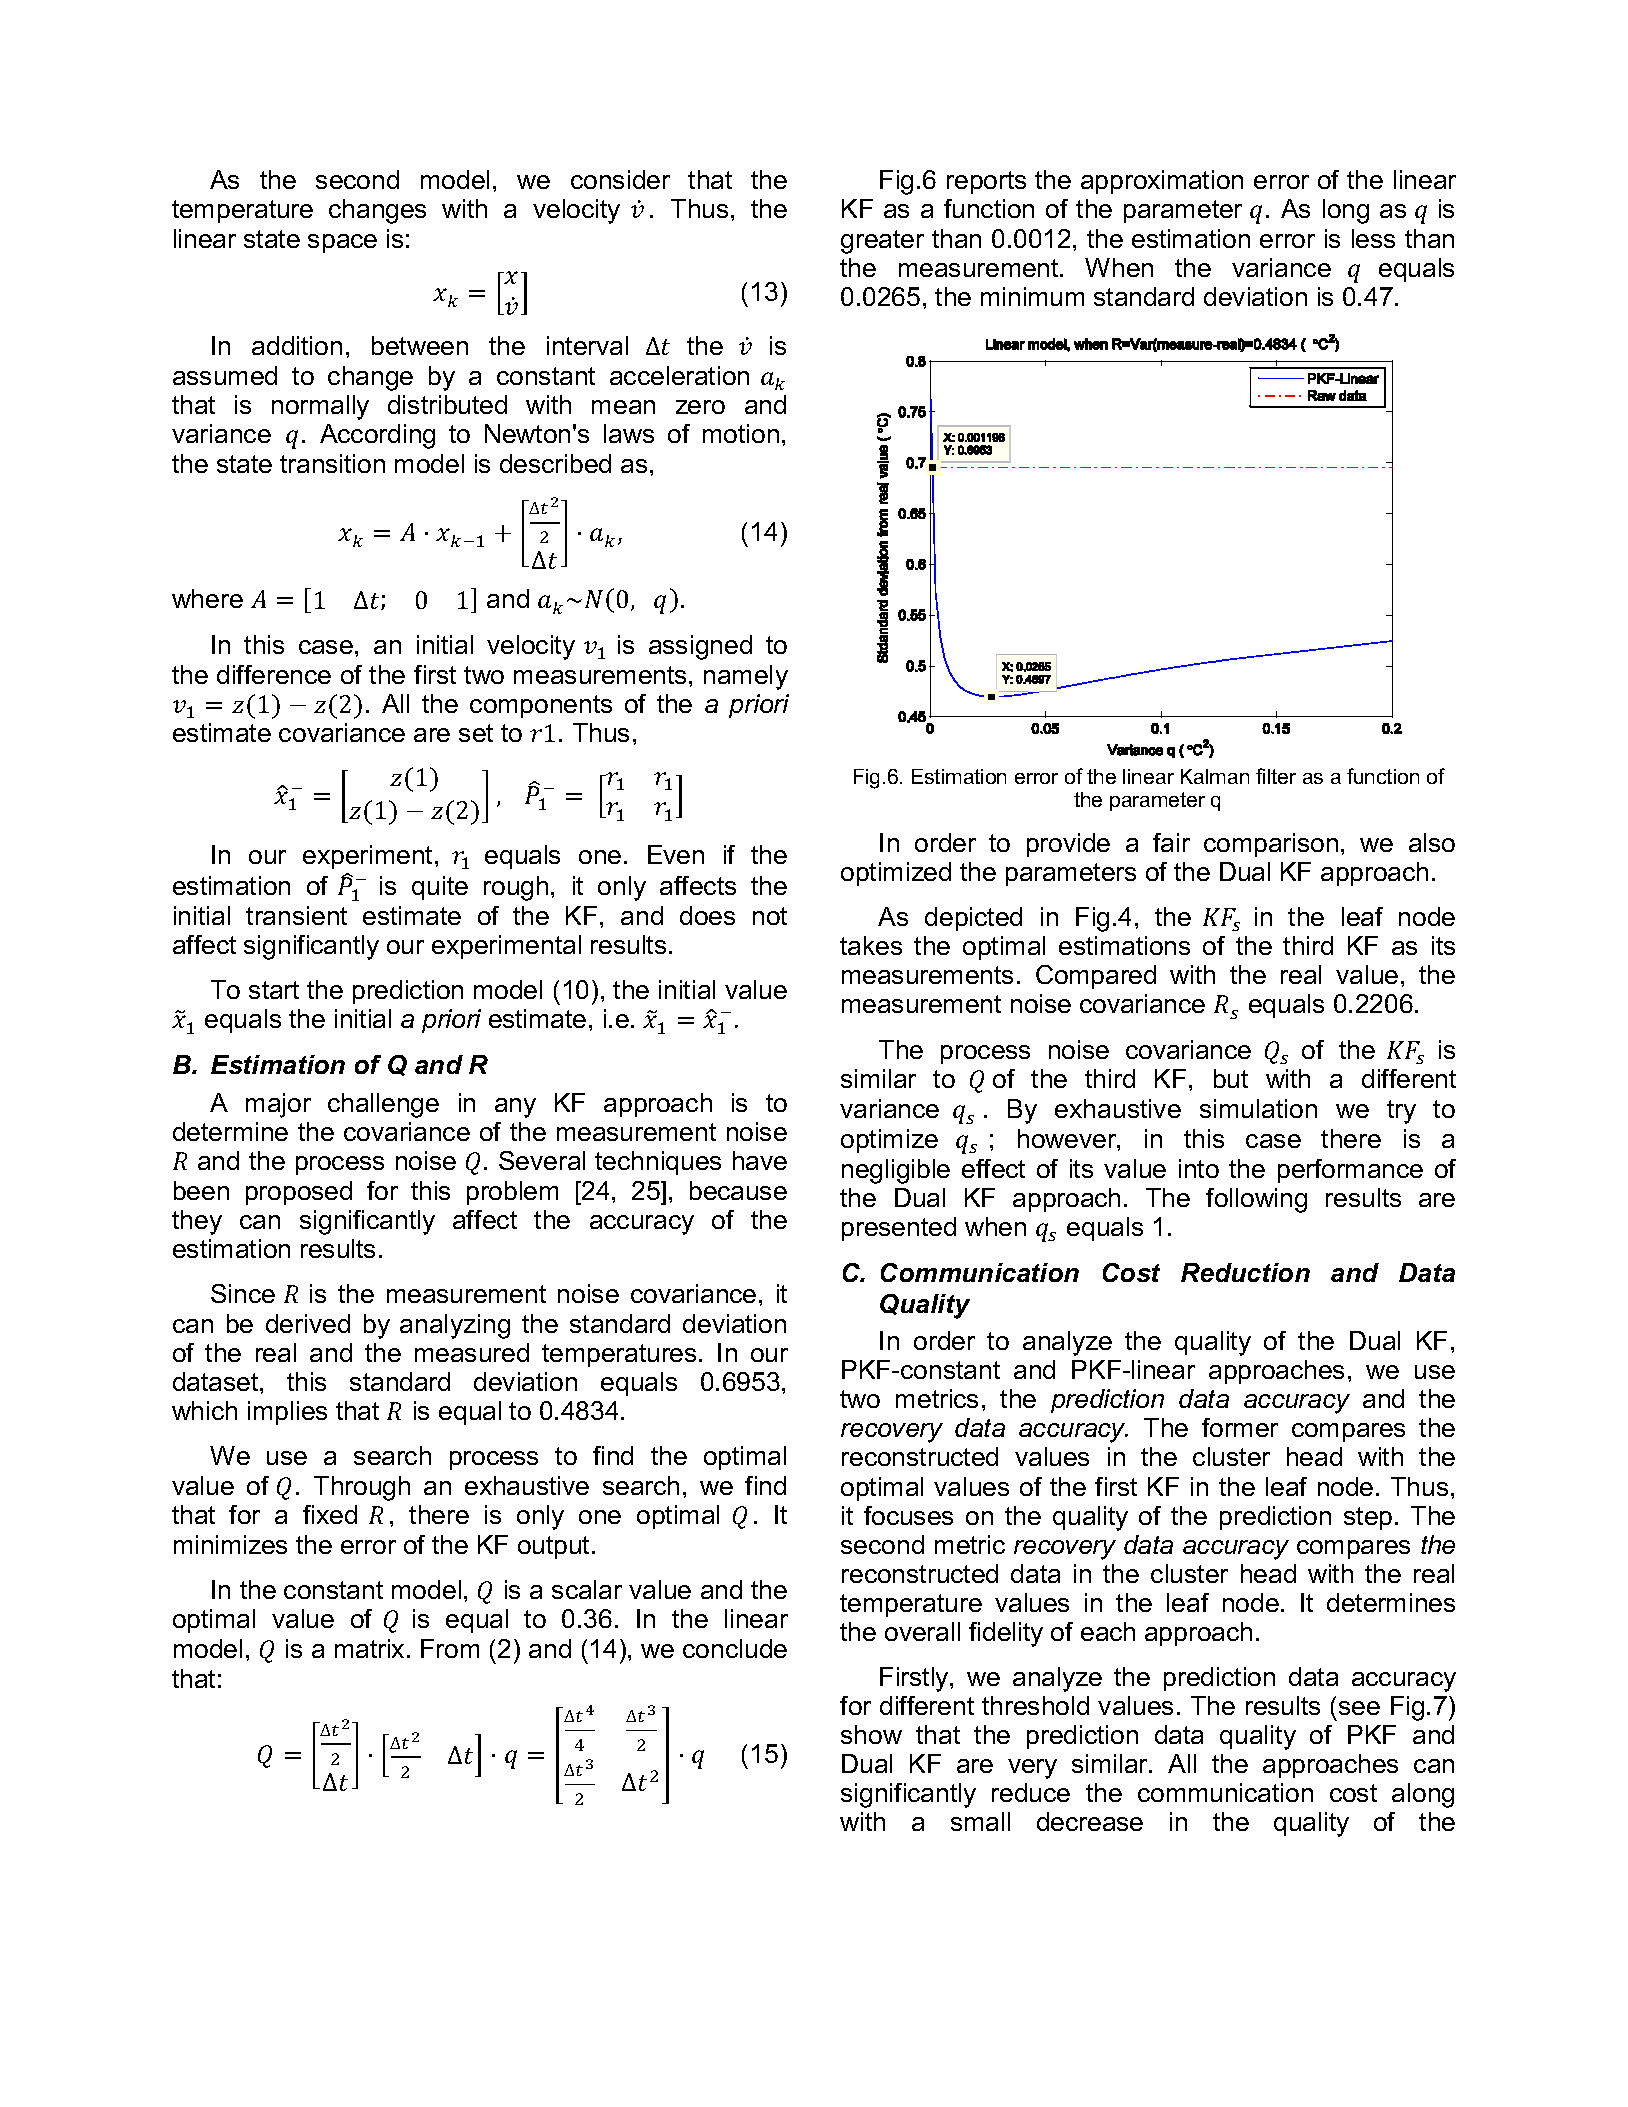 The image size is (1628, 2107). Describe the element at coordinates (871, 945) in the screenshot. I see `takes` at that location.
